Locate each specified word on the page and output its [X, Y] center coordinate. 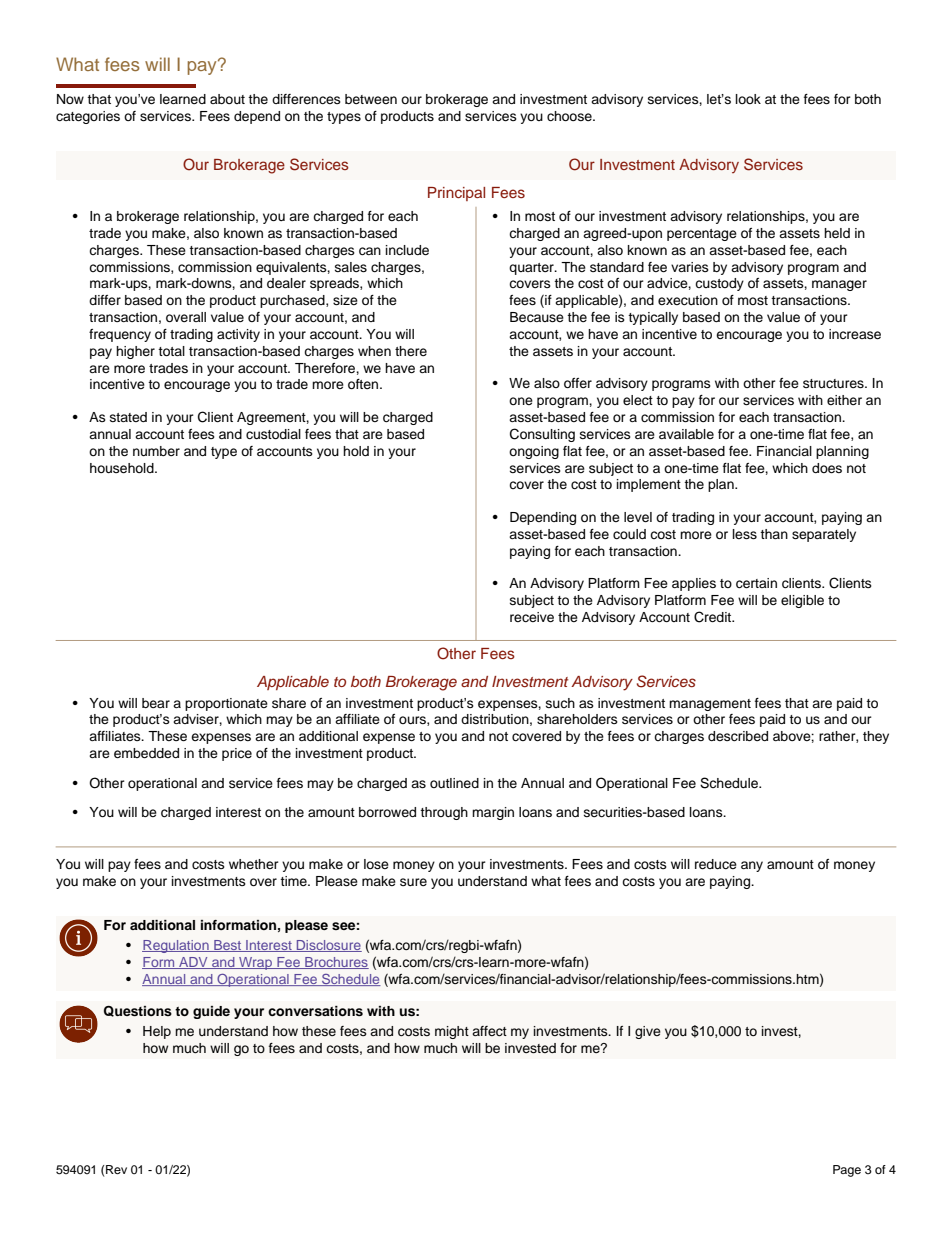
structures [834, 383]
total [171, 351]
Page [847, 1171]
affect [489, 1031]
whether [254, 864]
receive [532, 617]
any [752, 866]
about [227, 99]
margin [493, 813]
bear [156, 703]
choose [570, 116]
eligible [802, 601]
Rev [116, 1169]
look [748, 99]
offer [578, 383]
